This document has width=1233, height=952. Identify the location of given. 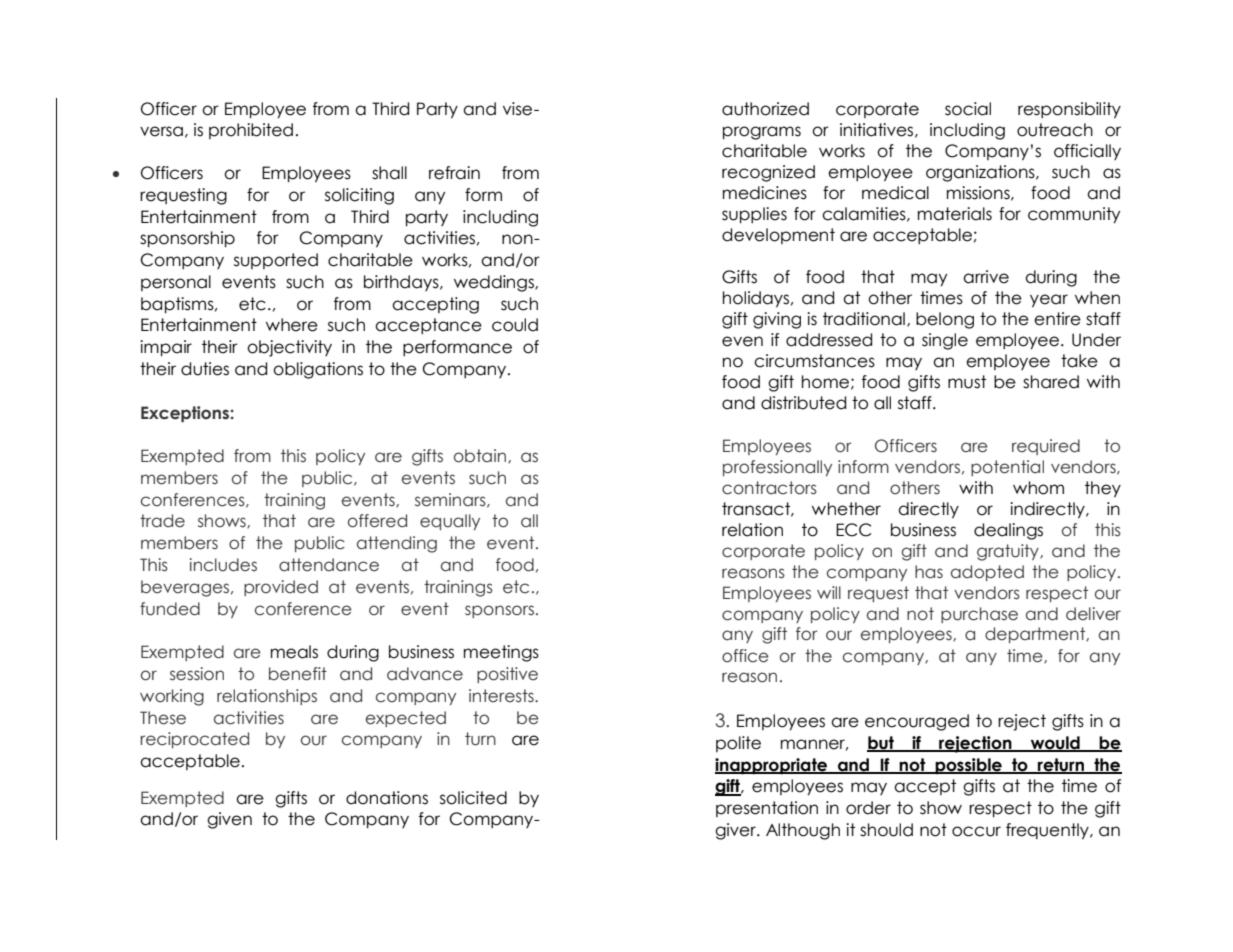
(229, 820).
